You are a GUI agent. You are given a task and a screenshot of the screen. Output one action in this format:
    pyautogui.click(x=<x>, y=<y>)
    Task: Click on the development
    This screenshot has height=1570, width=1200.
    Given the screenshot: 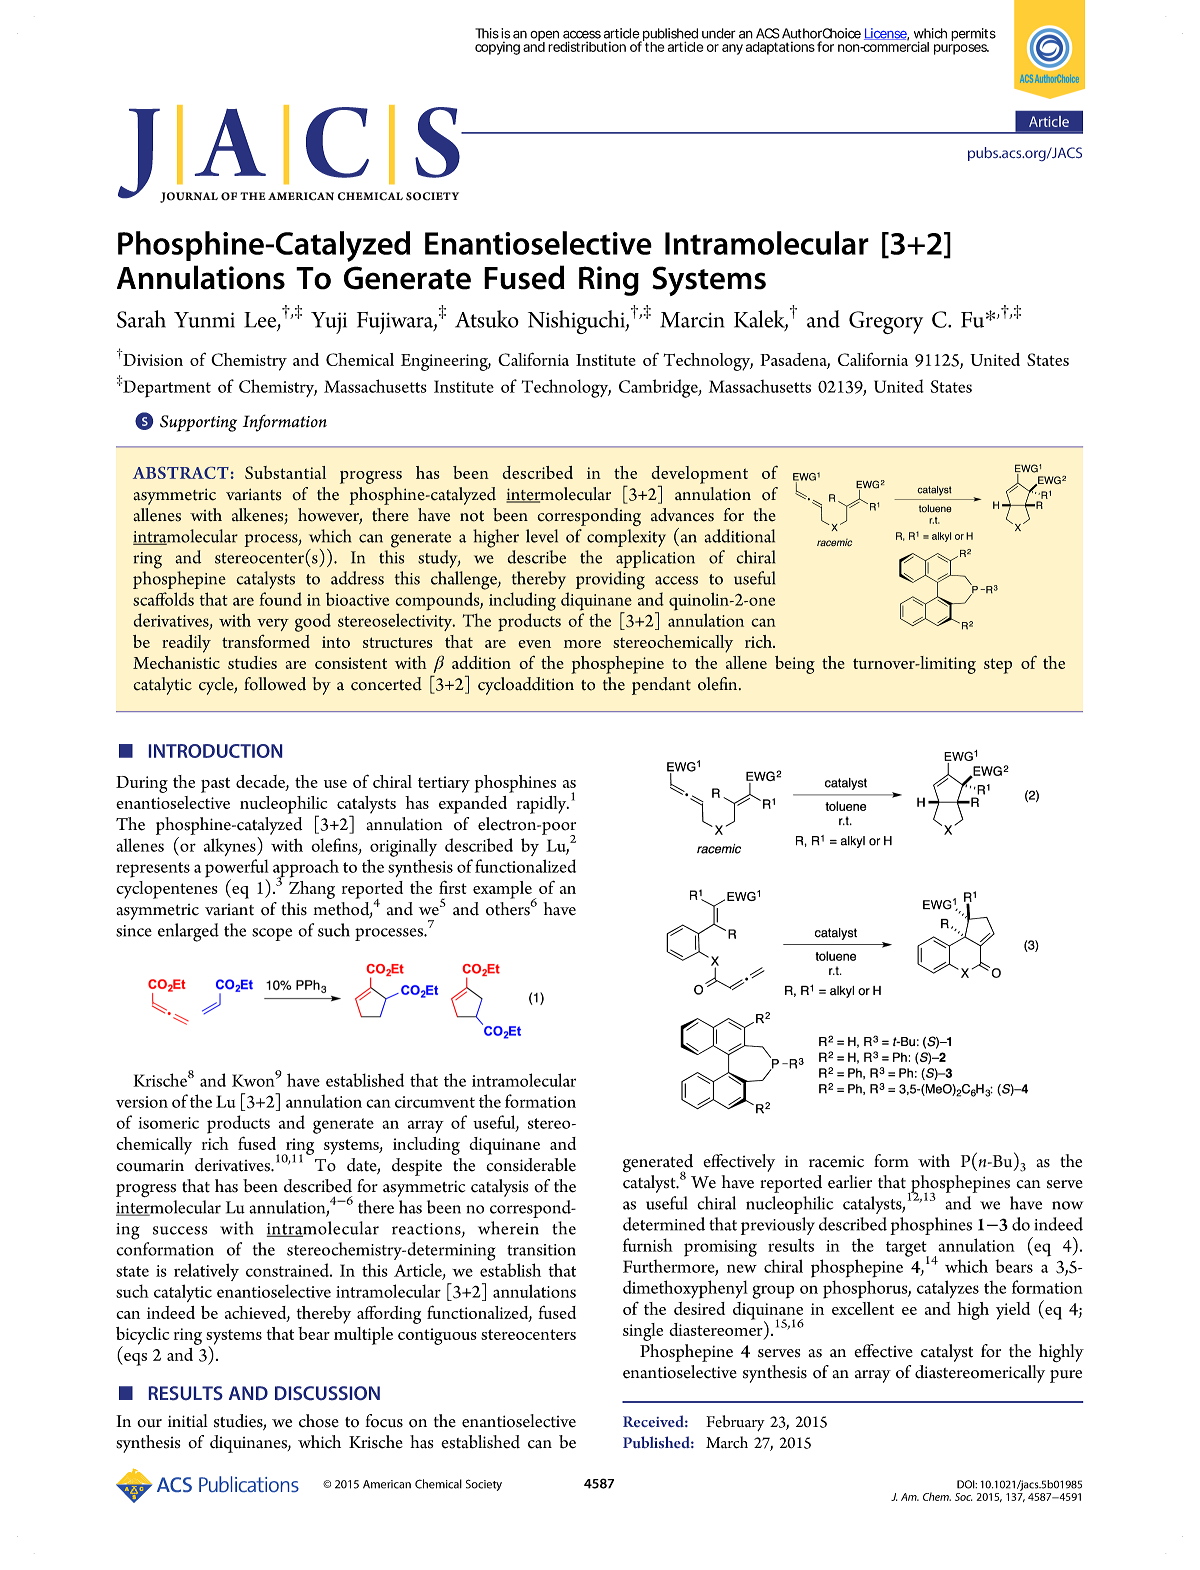 What is the action you would take?
    pyautogui.click(x=699, y=476)
